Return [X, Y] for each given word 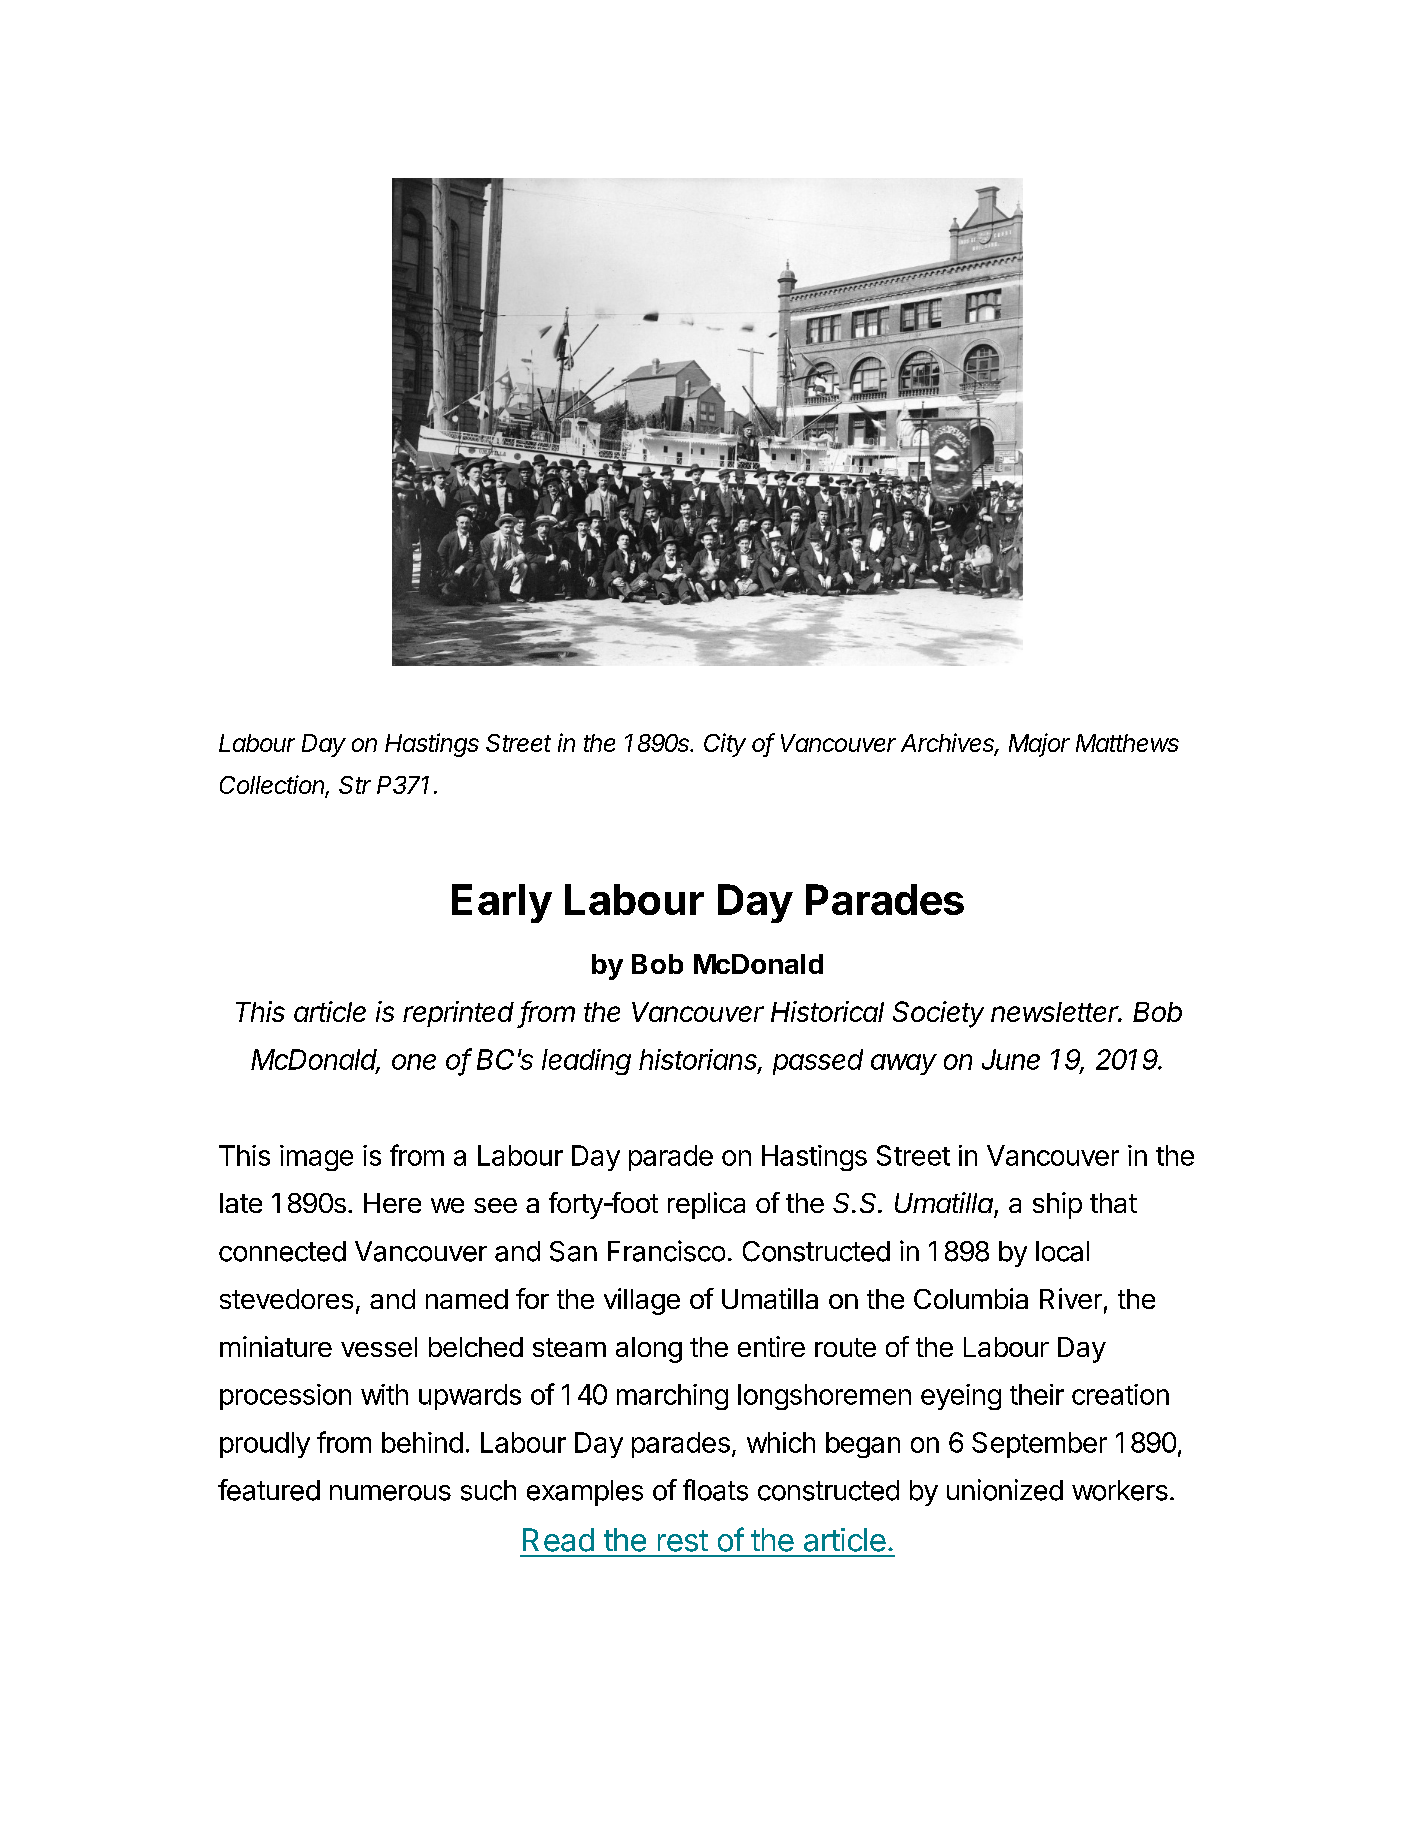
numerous [390, 1493]
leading [586, 1062]
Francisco [666, 1251]
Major [1039, 745]
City [725, 745]
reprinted [458, 1014]
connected [282, 1251]
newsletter [1056, 1012]
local [1062, 1251]
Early [502, 903]
